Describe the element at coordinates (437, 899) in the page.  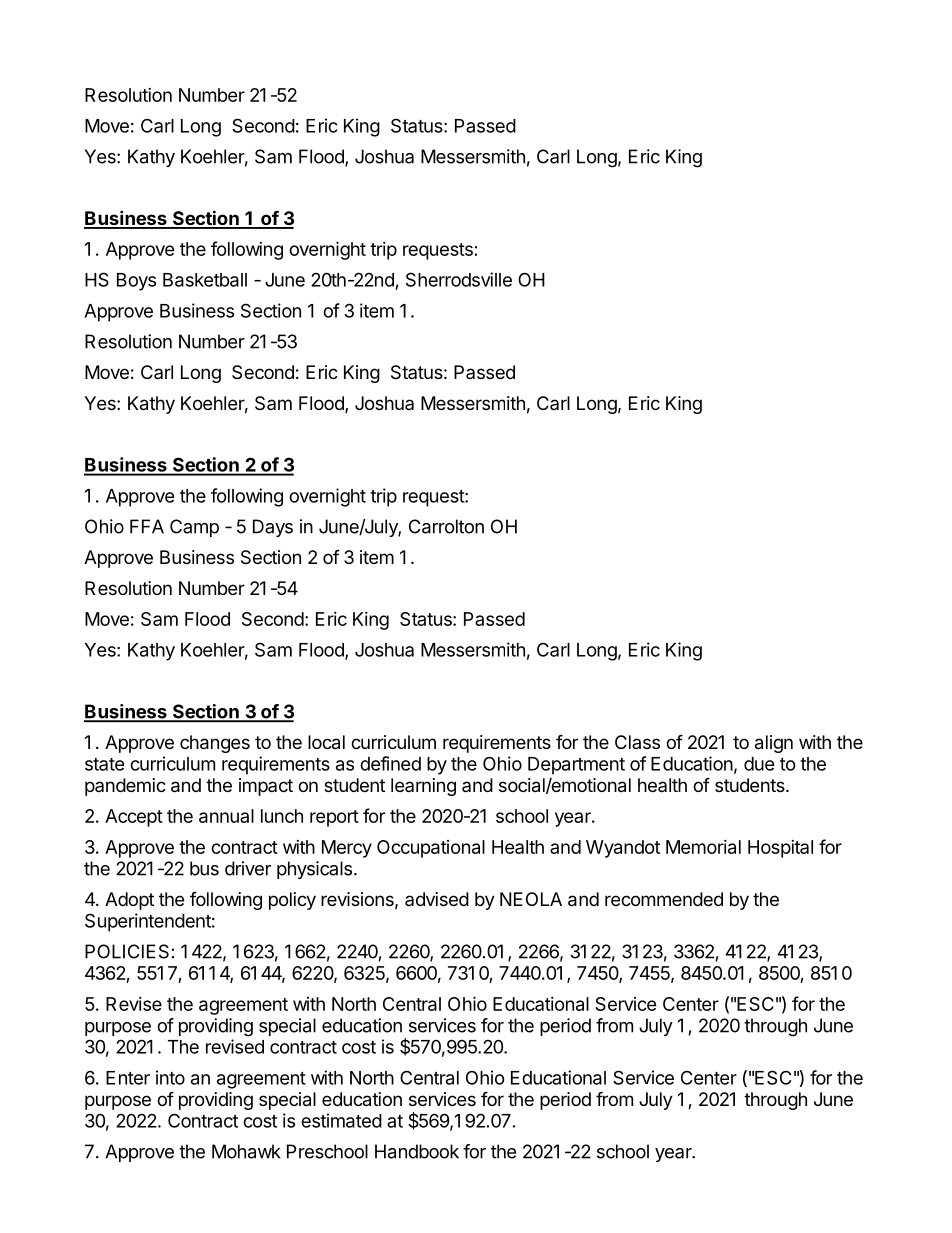
I see `advised` at that location.
